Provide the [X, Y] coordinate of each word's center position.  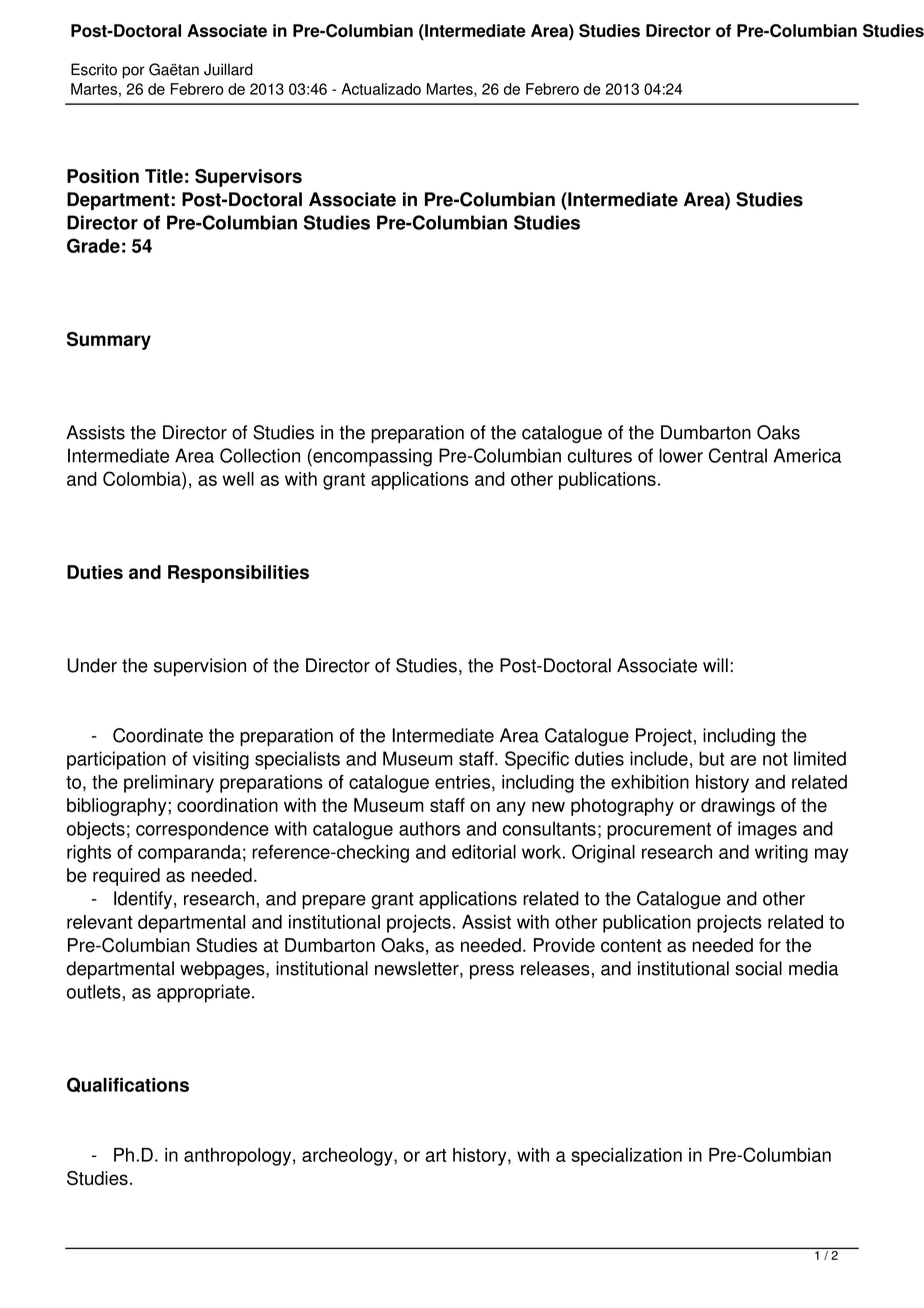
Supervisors [248, 178]
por [133, 72]
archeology [348, 1157]
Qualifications [128, 1085]
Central [738, 455]
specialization [626, 1157]
